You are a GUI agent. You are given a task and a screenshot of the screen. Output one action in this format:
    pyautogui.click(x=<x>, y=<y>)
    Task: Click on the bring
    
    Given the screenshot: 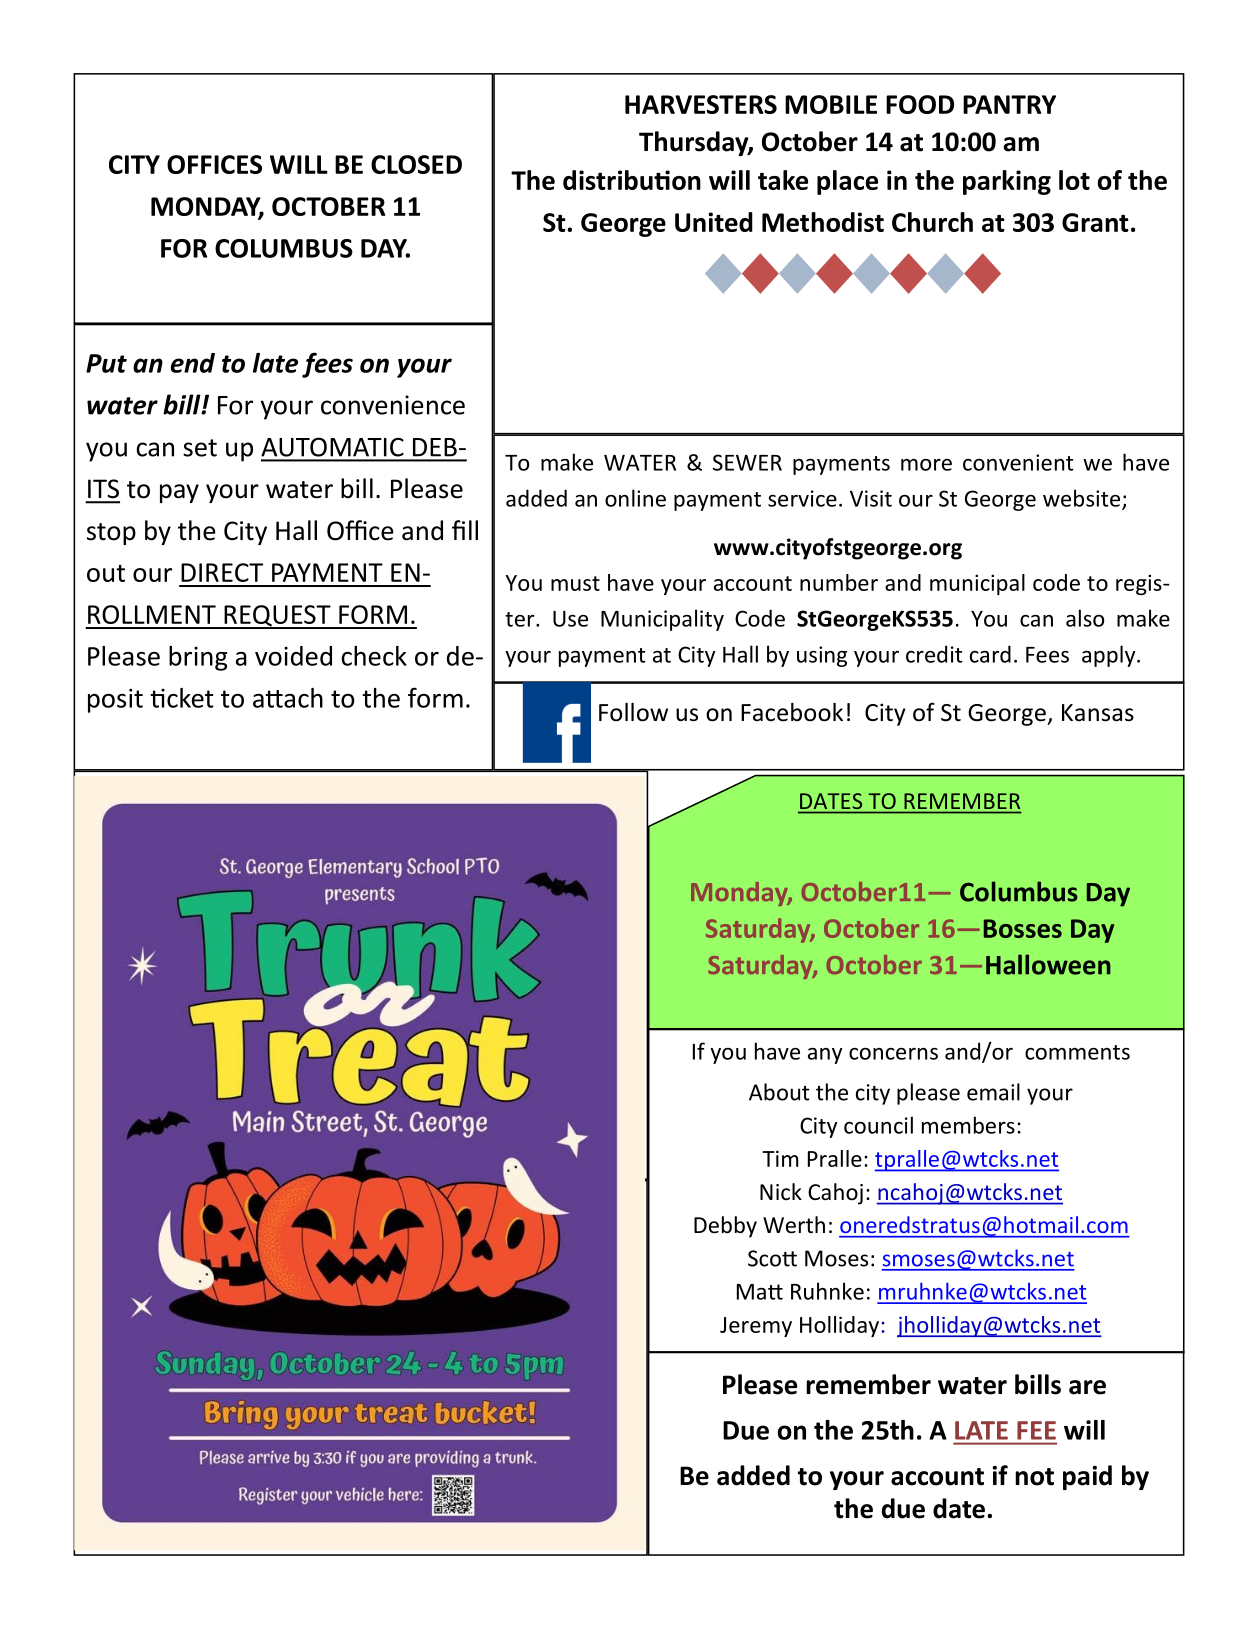 What is the action you would take?
    pyautogui.click(x=198, y=658)
